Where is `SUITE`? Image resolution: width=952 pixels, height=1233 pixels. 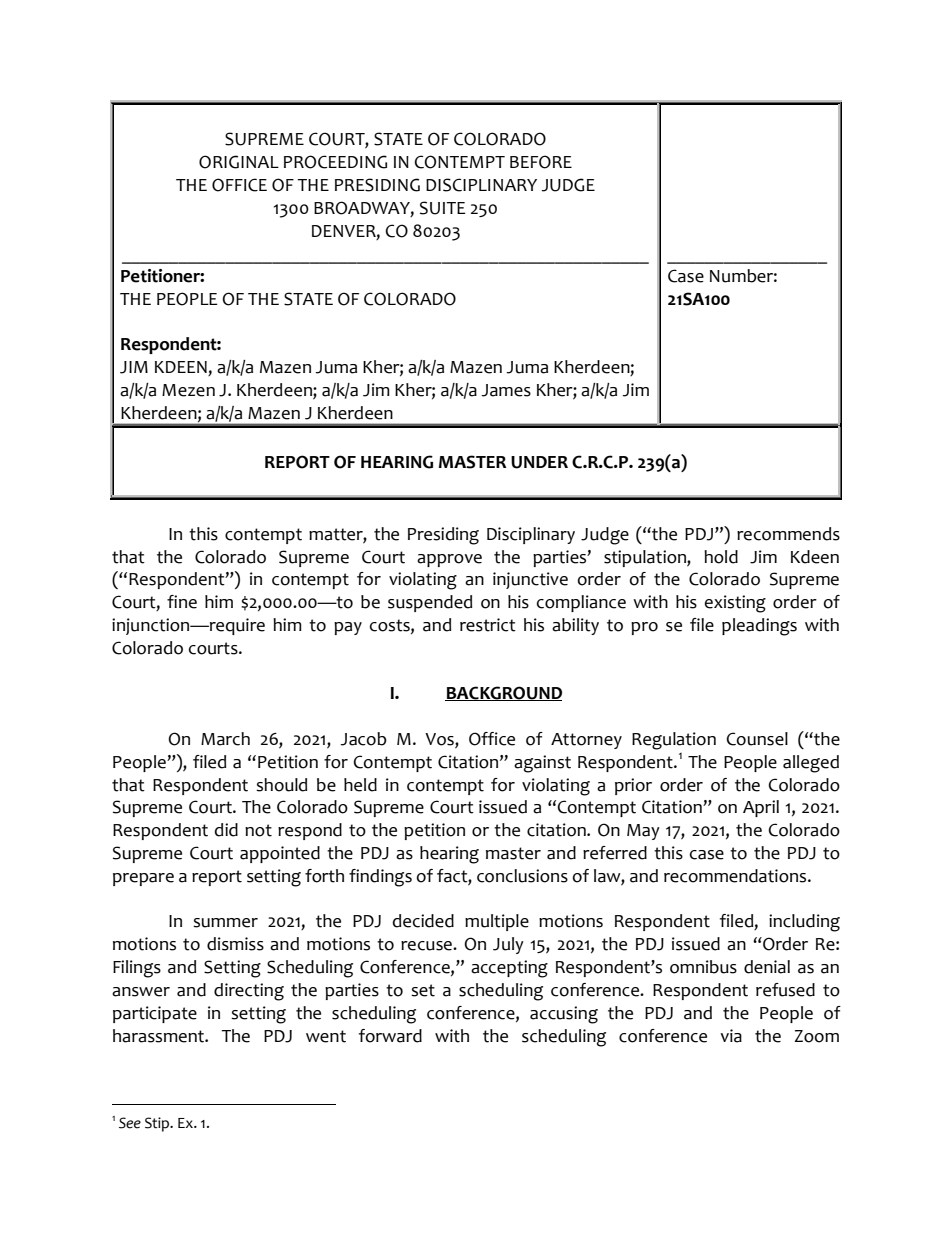 SUITE is located at coordinates (443, 208).
